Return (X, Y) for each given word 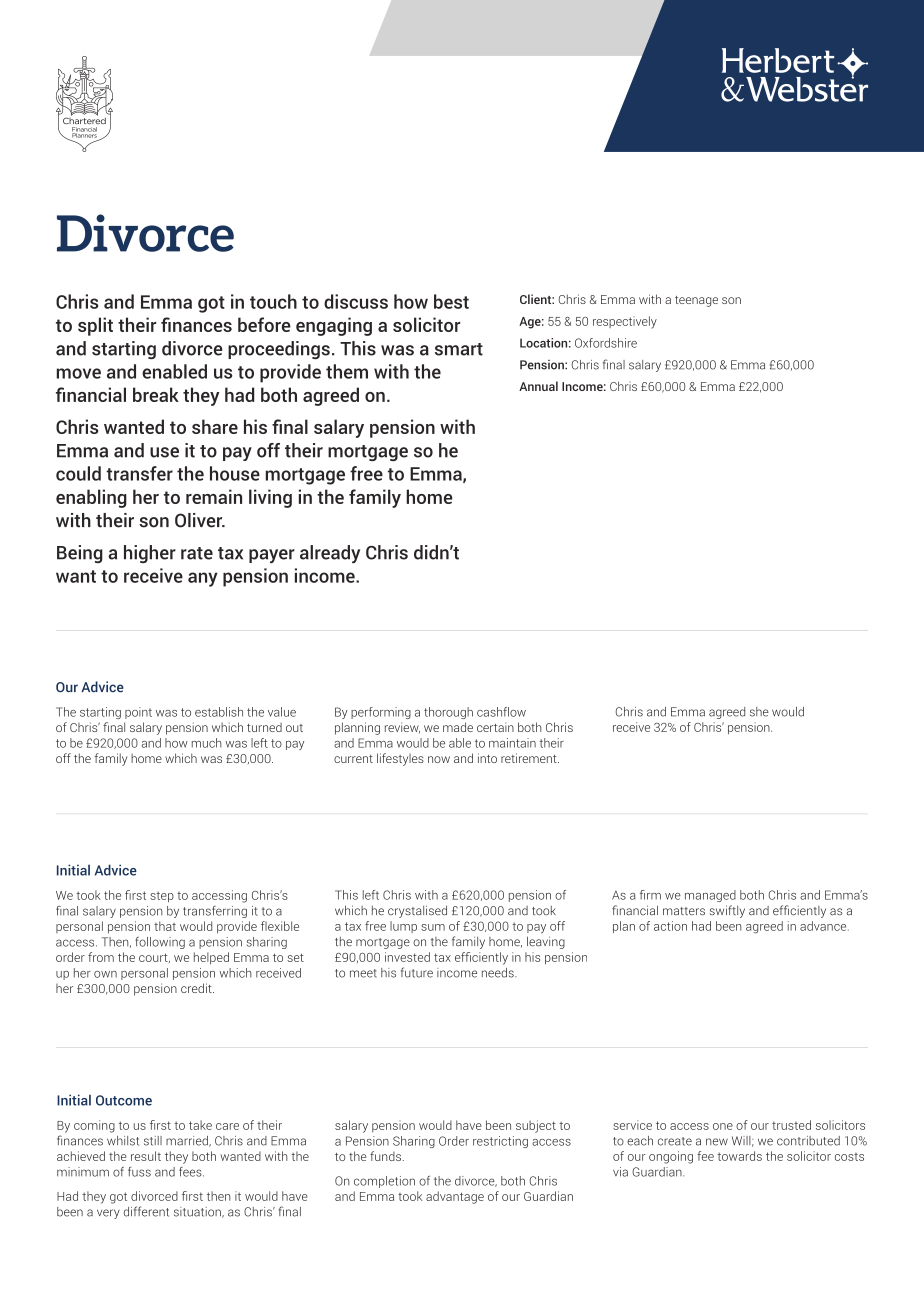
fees (191, 1172)
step (162, 896)
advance (824, 926)
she (759, 712)
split (95, 326)
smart (459, 349)
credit (197, 988)
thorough (448, 713)
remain (214, 496)
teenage (696, 301)
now (439, 759)
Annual (538, 386)
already (330, 554)
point (138, 713)
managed (710, 896)
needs (499, 973)
